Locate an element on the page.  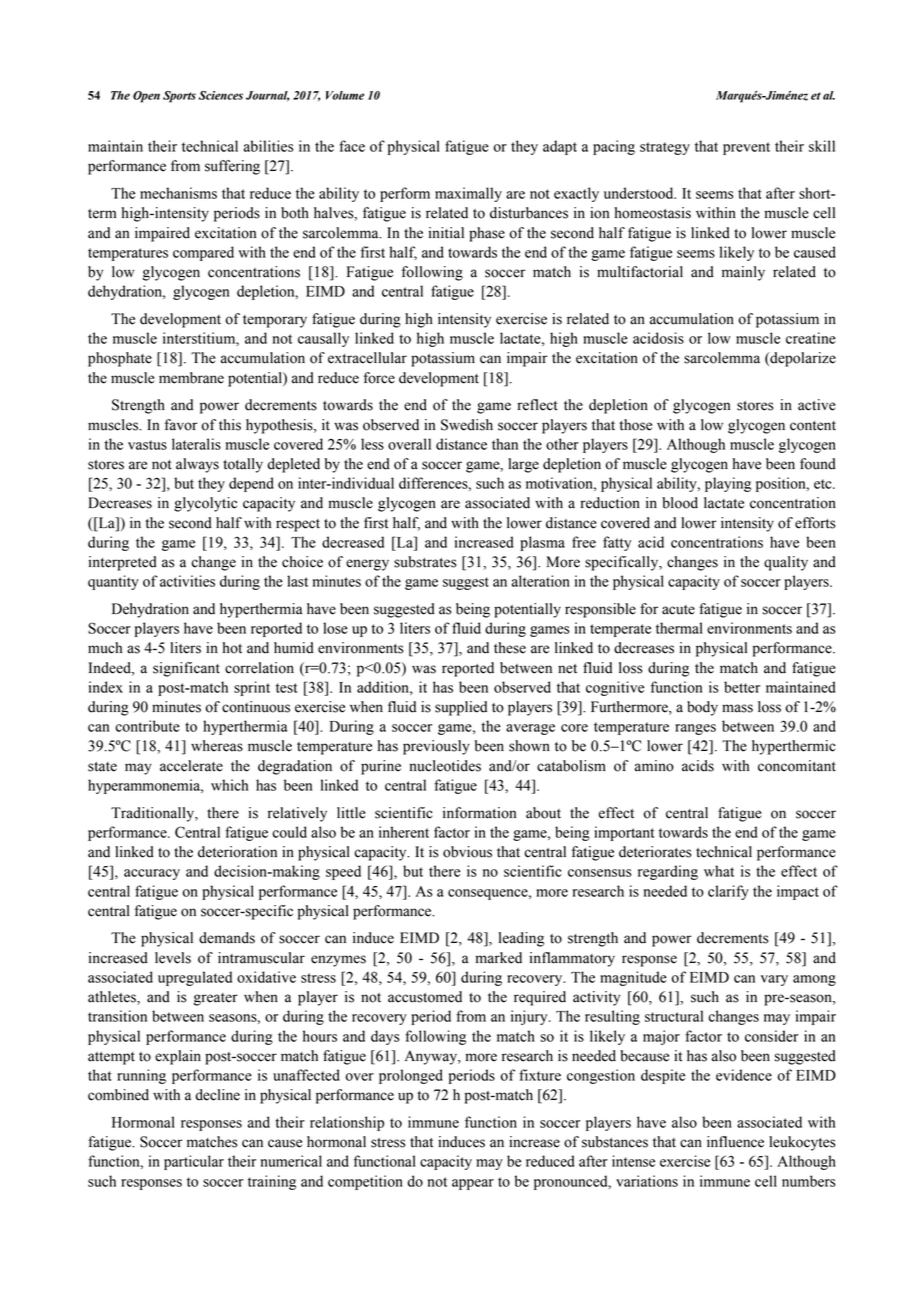
maximally is located at coordinates (468, 194).
